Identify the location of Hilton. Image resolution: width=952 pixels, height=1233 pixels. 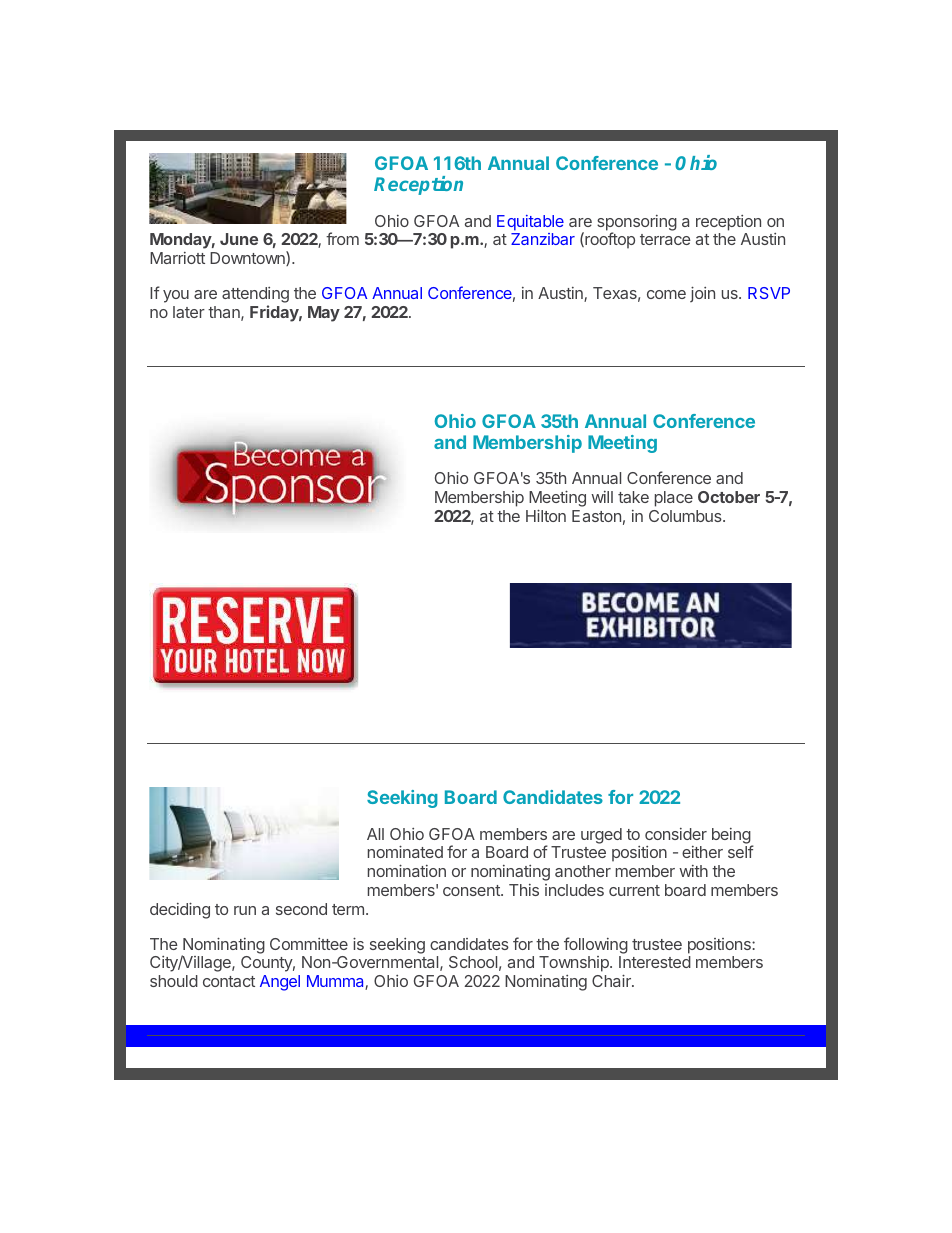
(546, 515).
